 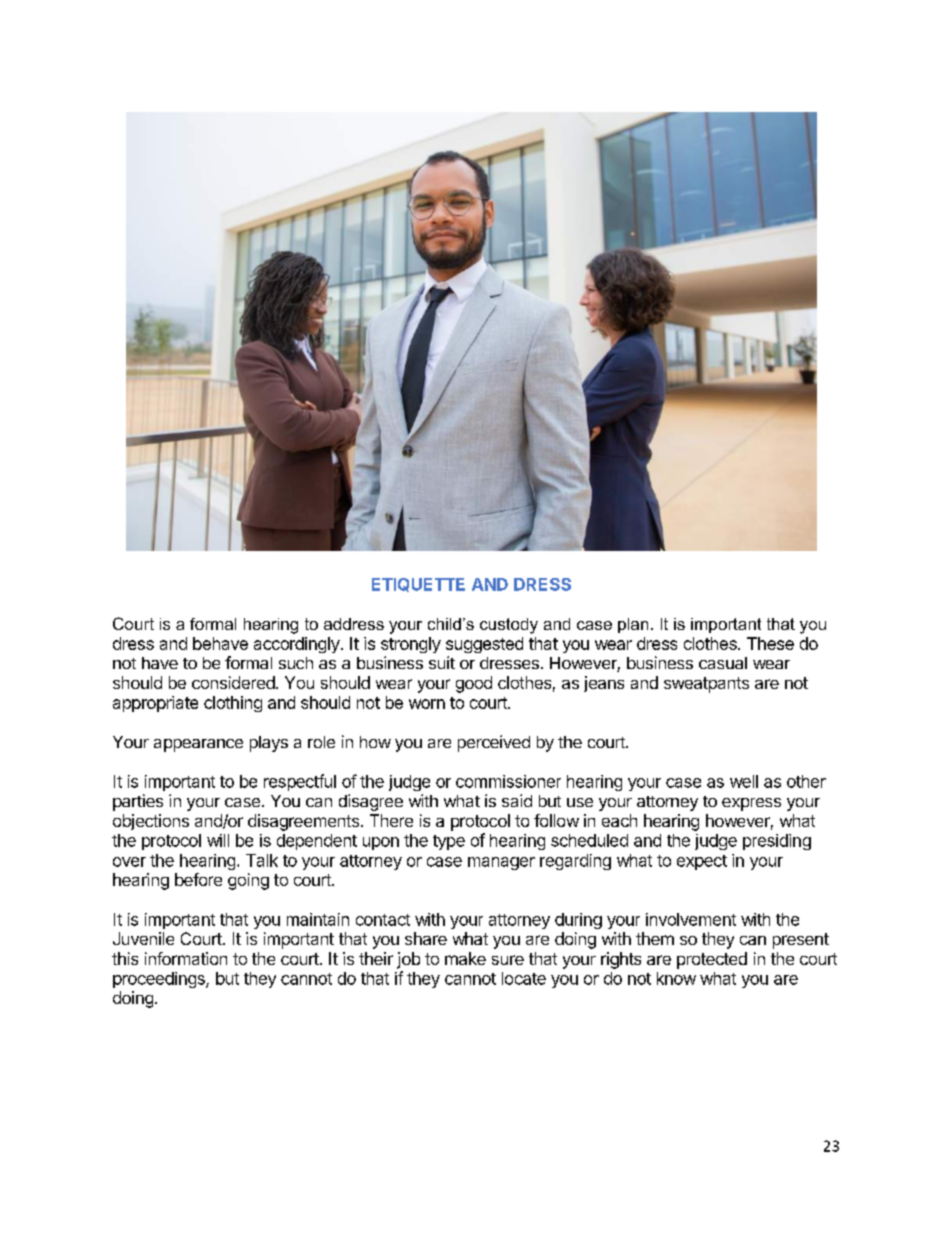 I want to click on make, so click(x=465, y=958).
